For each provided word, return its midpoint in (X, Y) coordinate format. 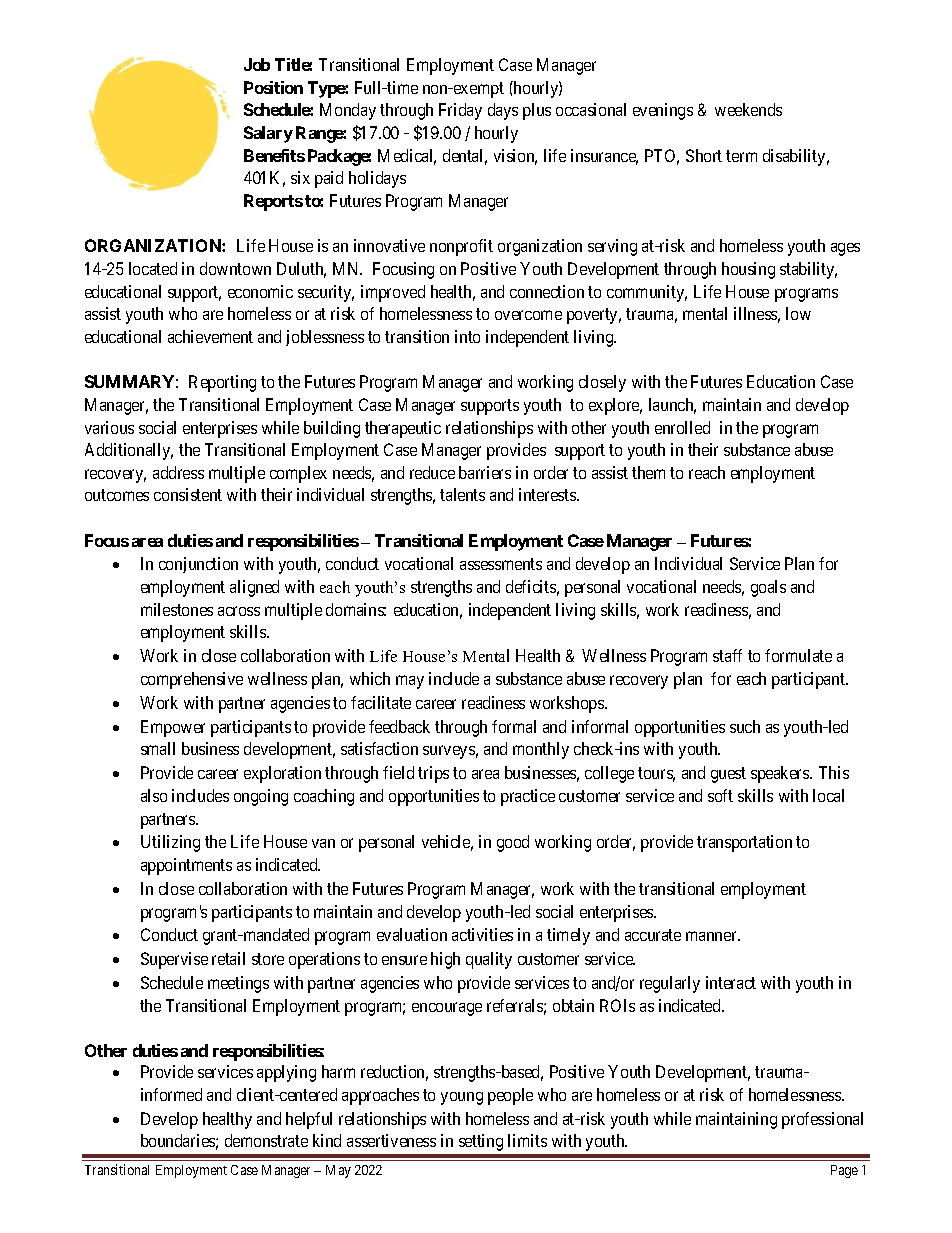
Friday (460, 111)
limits (527, 1140)
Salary (268, 134)
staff (727, 655)
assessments (501, 564)
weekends (748, 109)
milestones (177, 609)
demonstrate (266, 1140)
